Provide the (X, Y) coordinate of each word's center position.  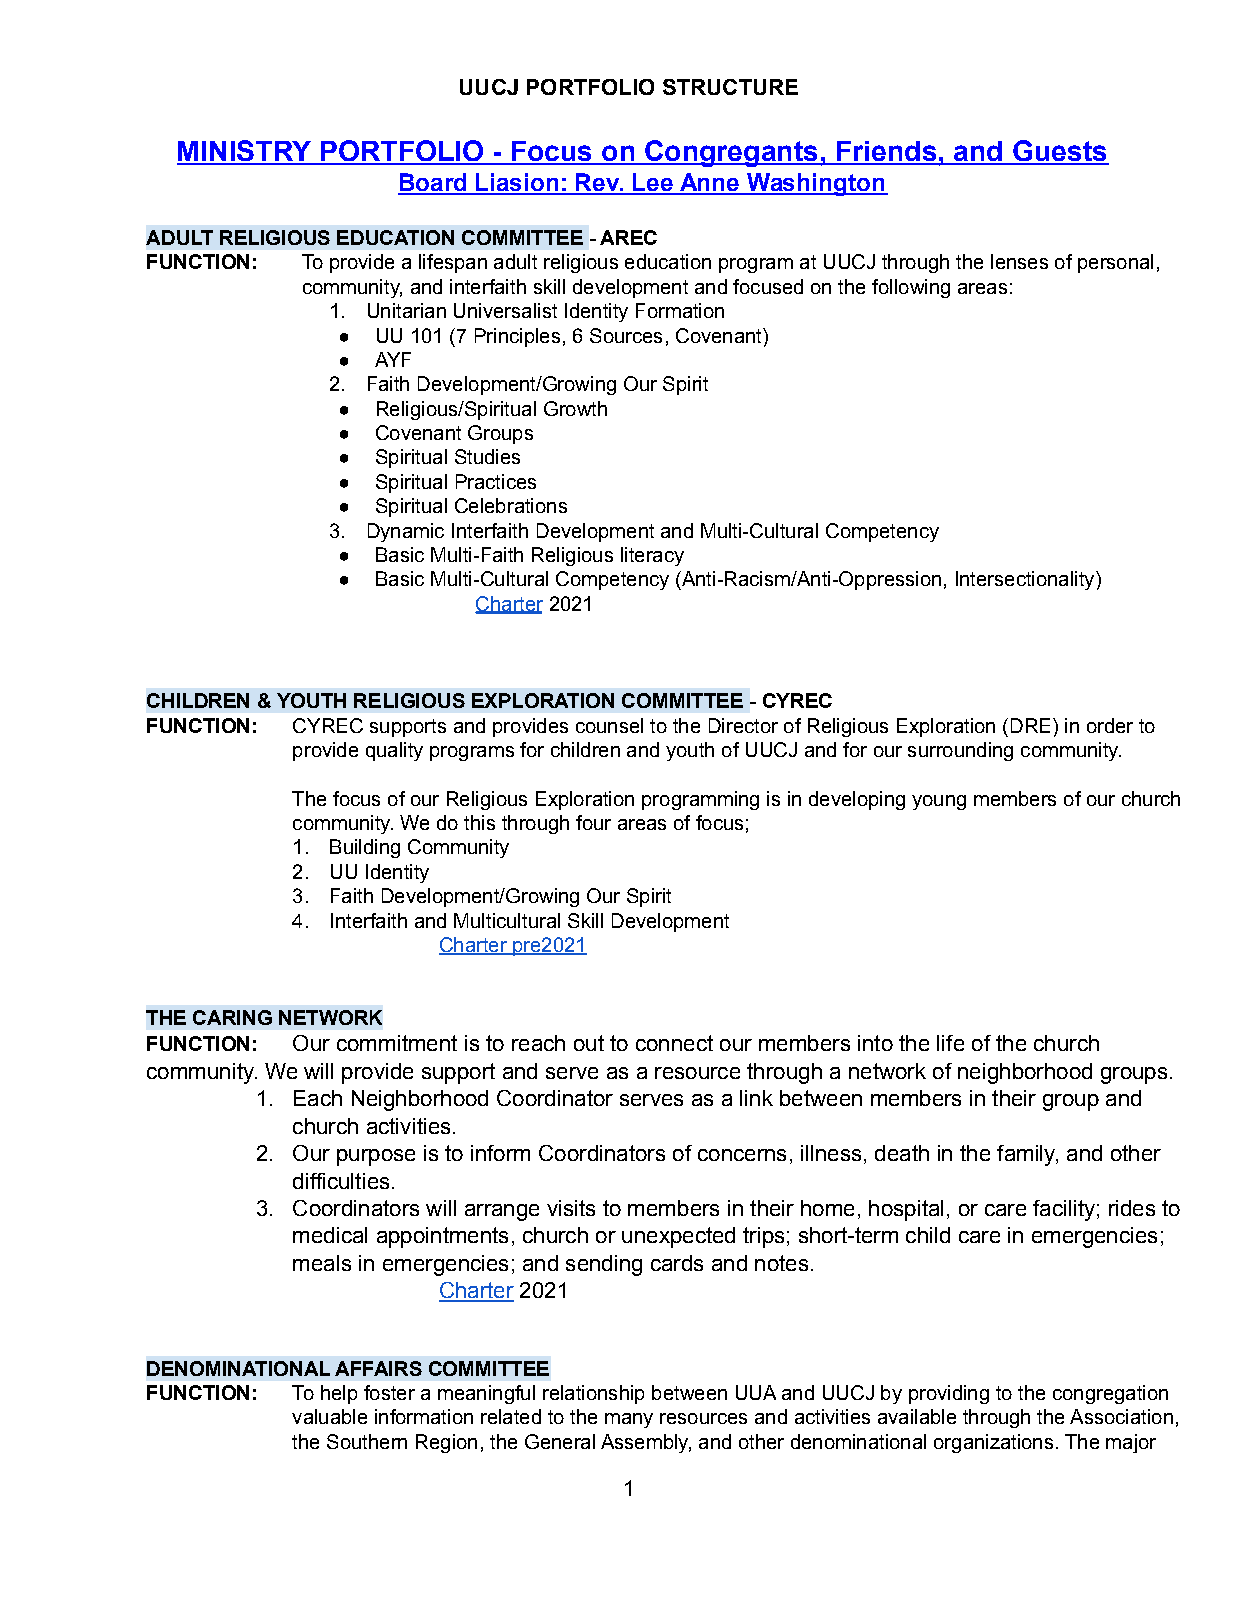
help (339, 1394)
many (629, 1420)
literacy (652, 556)
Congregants (731, 153)
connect (674, 1043)
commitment (397, 1043)
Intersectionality (1026, 580)
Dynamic (406, 532)
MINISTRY (245, 152)
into (875, 1043)
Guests (1060, 152)
